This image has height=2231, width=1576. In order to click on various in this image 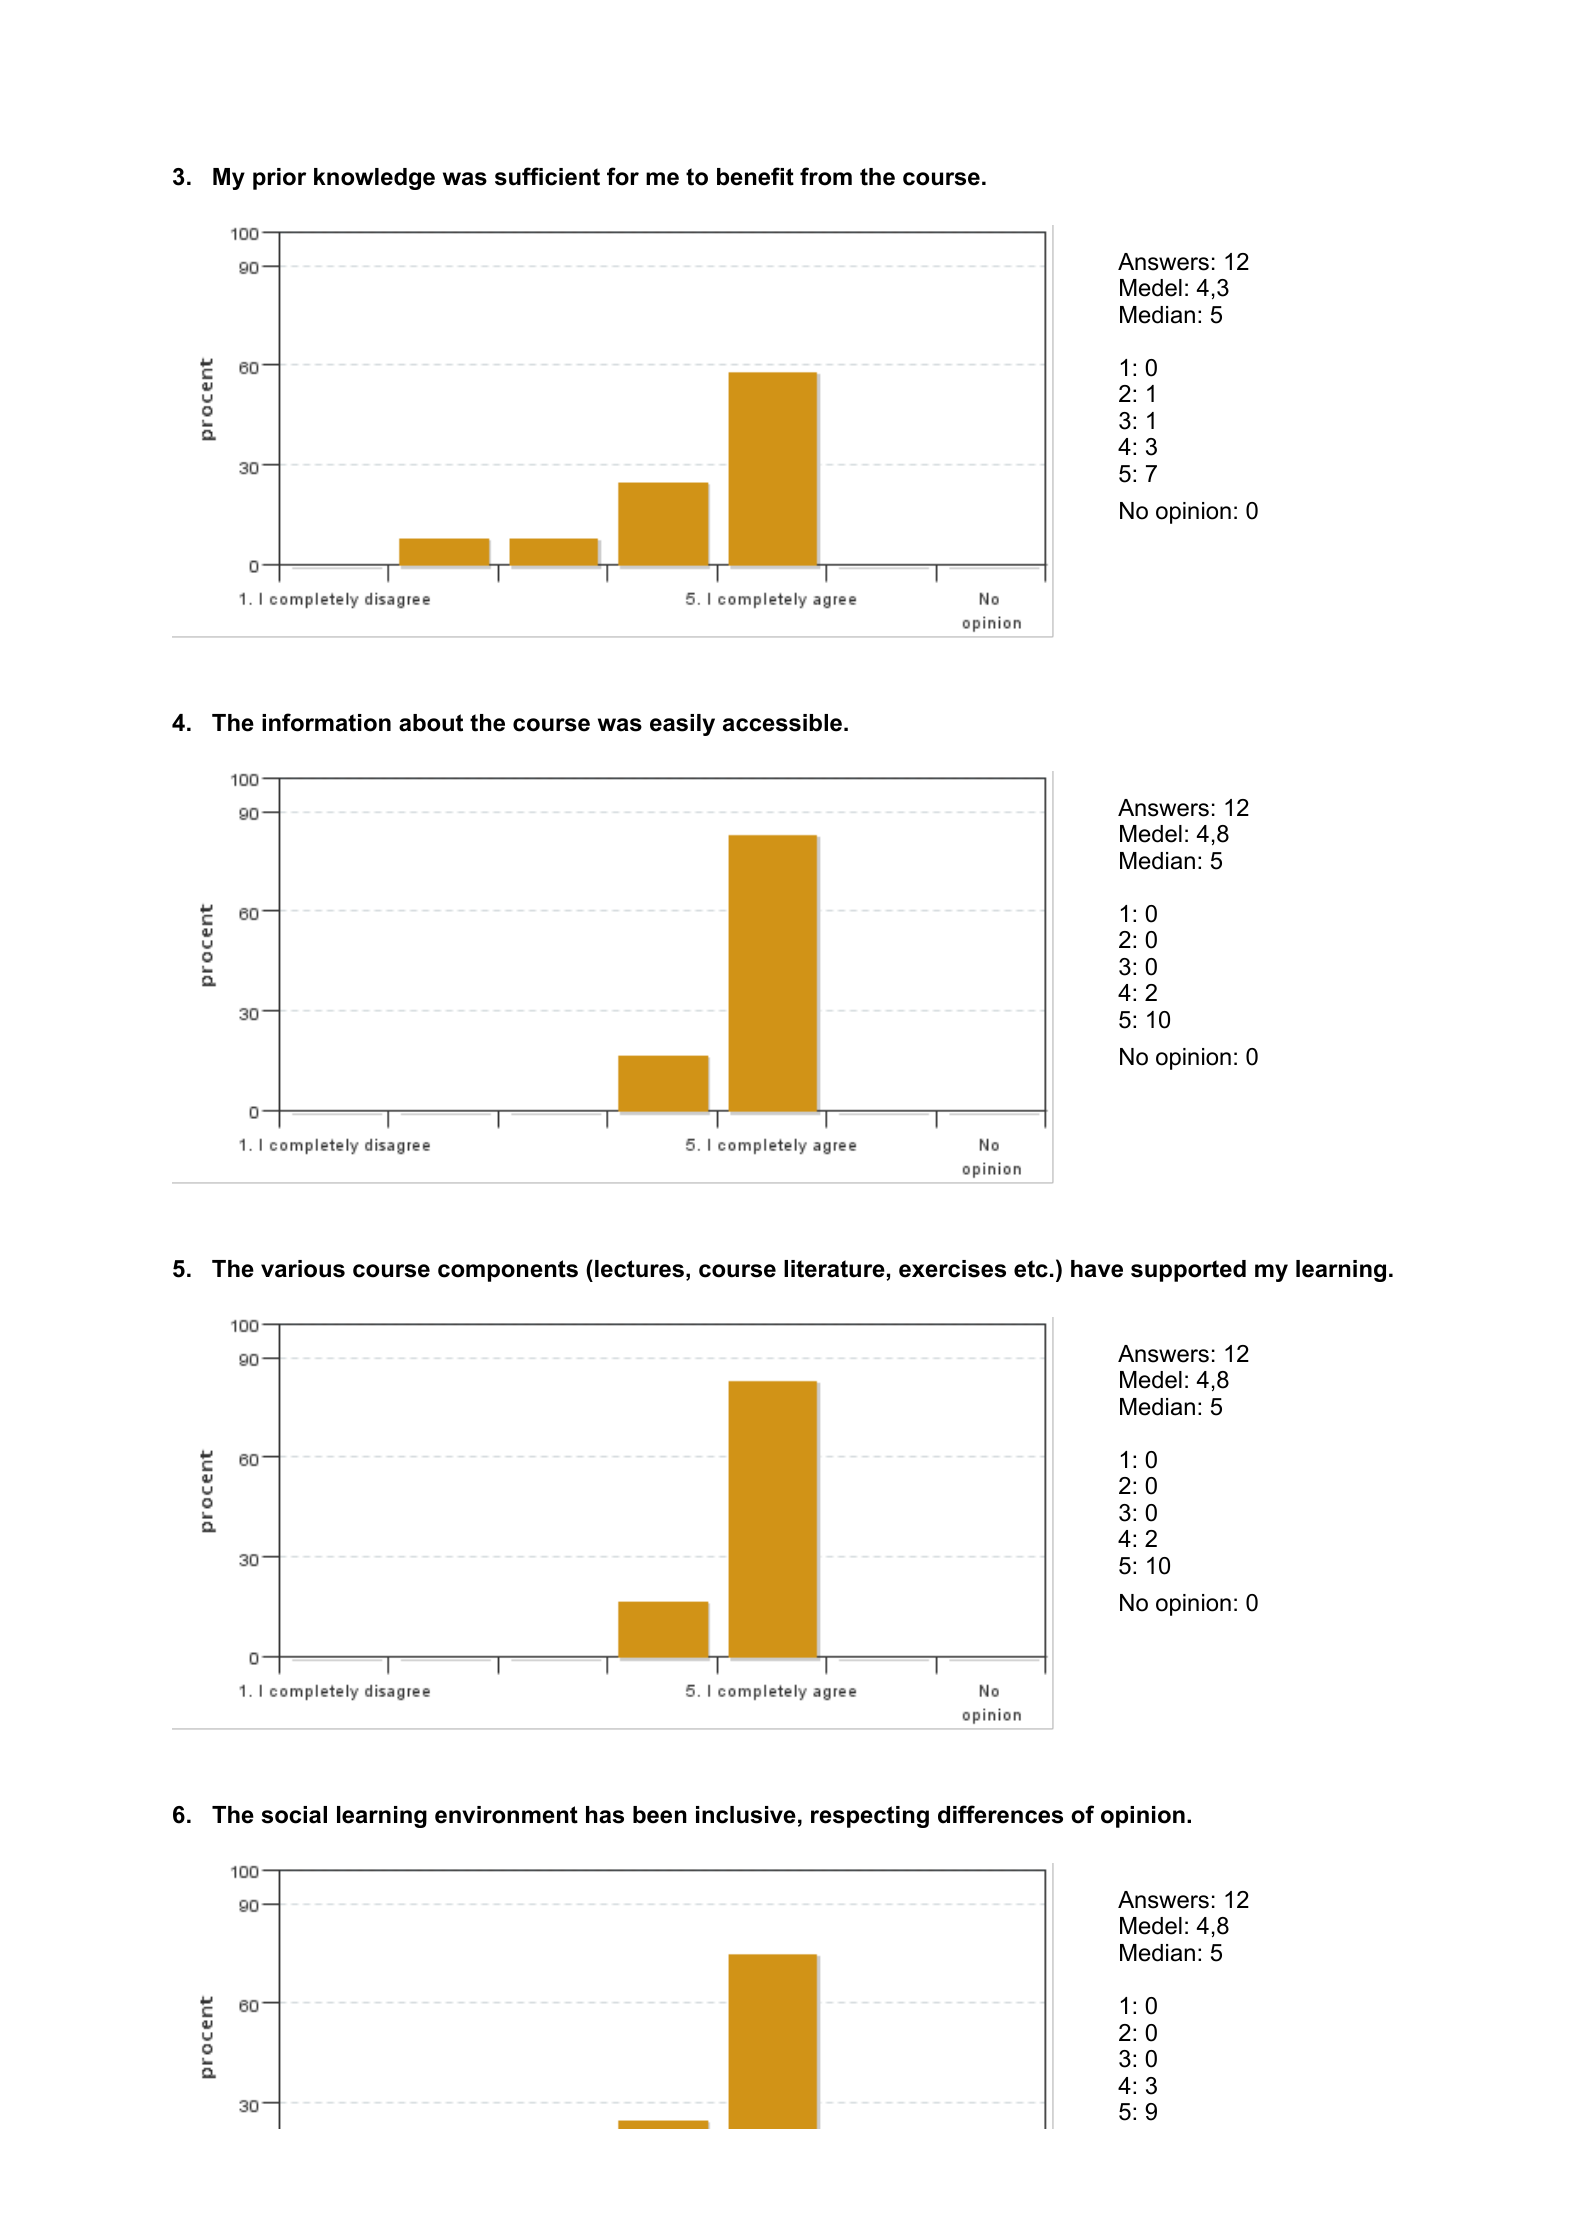, I will do `click(303, 1269)`.
